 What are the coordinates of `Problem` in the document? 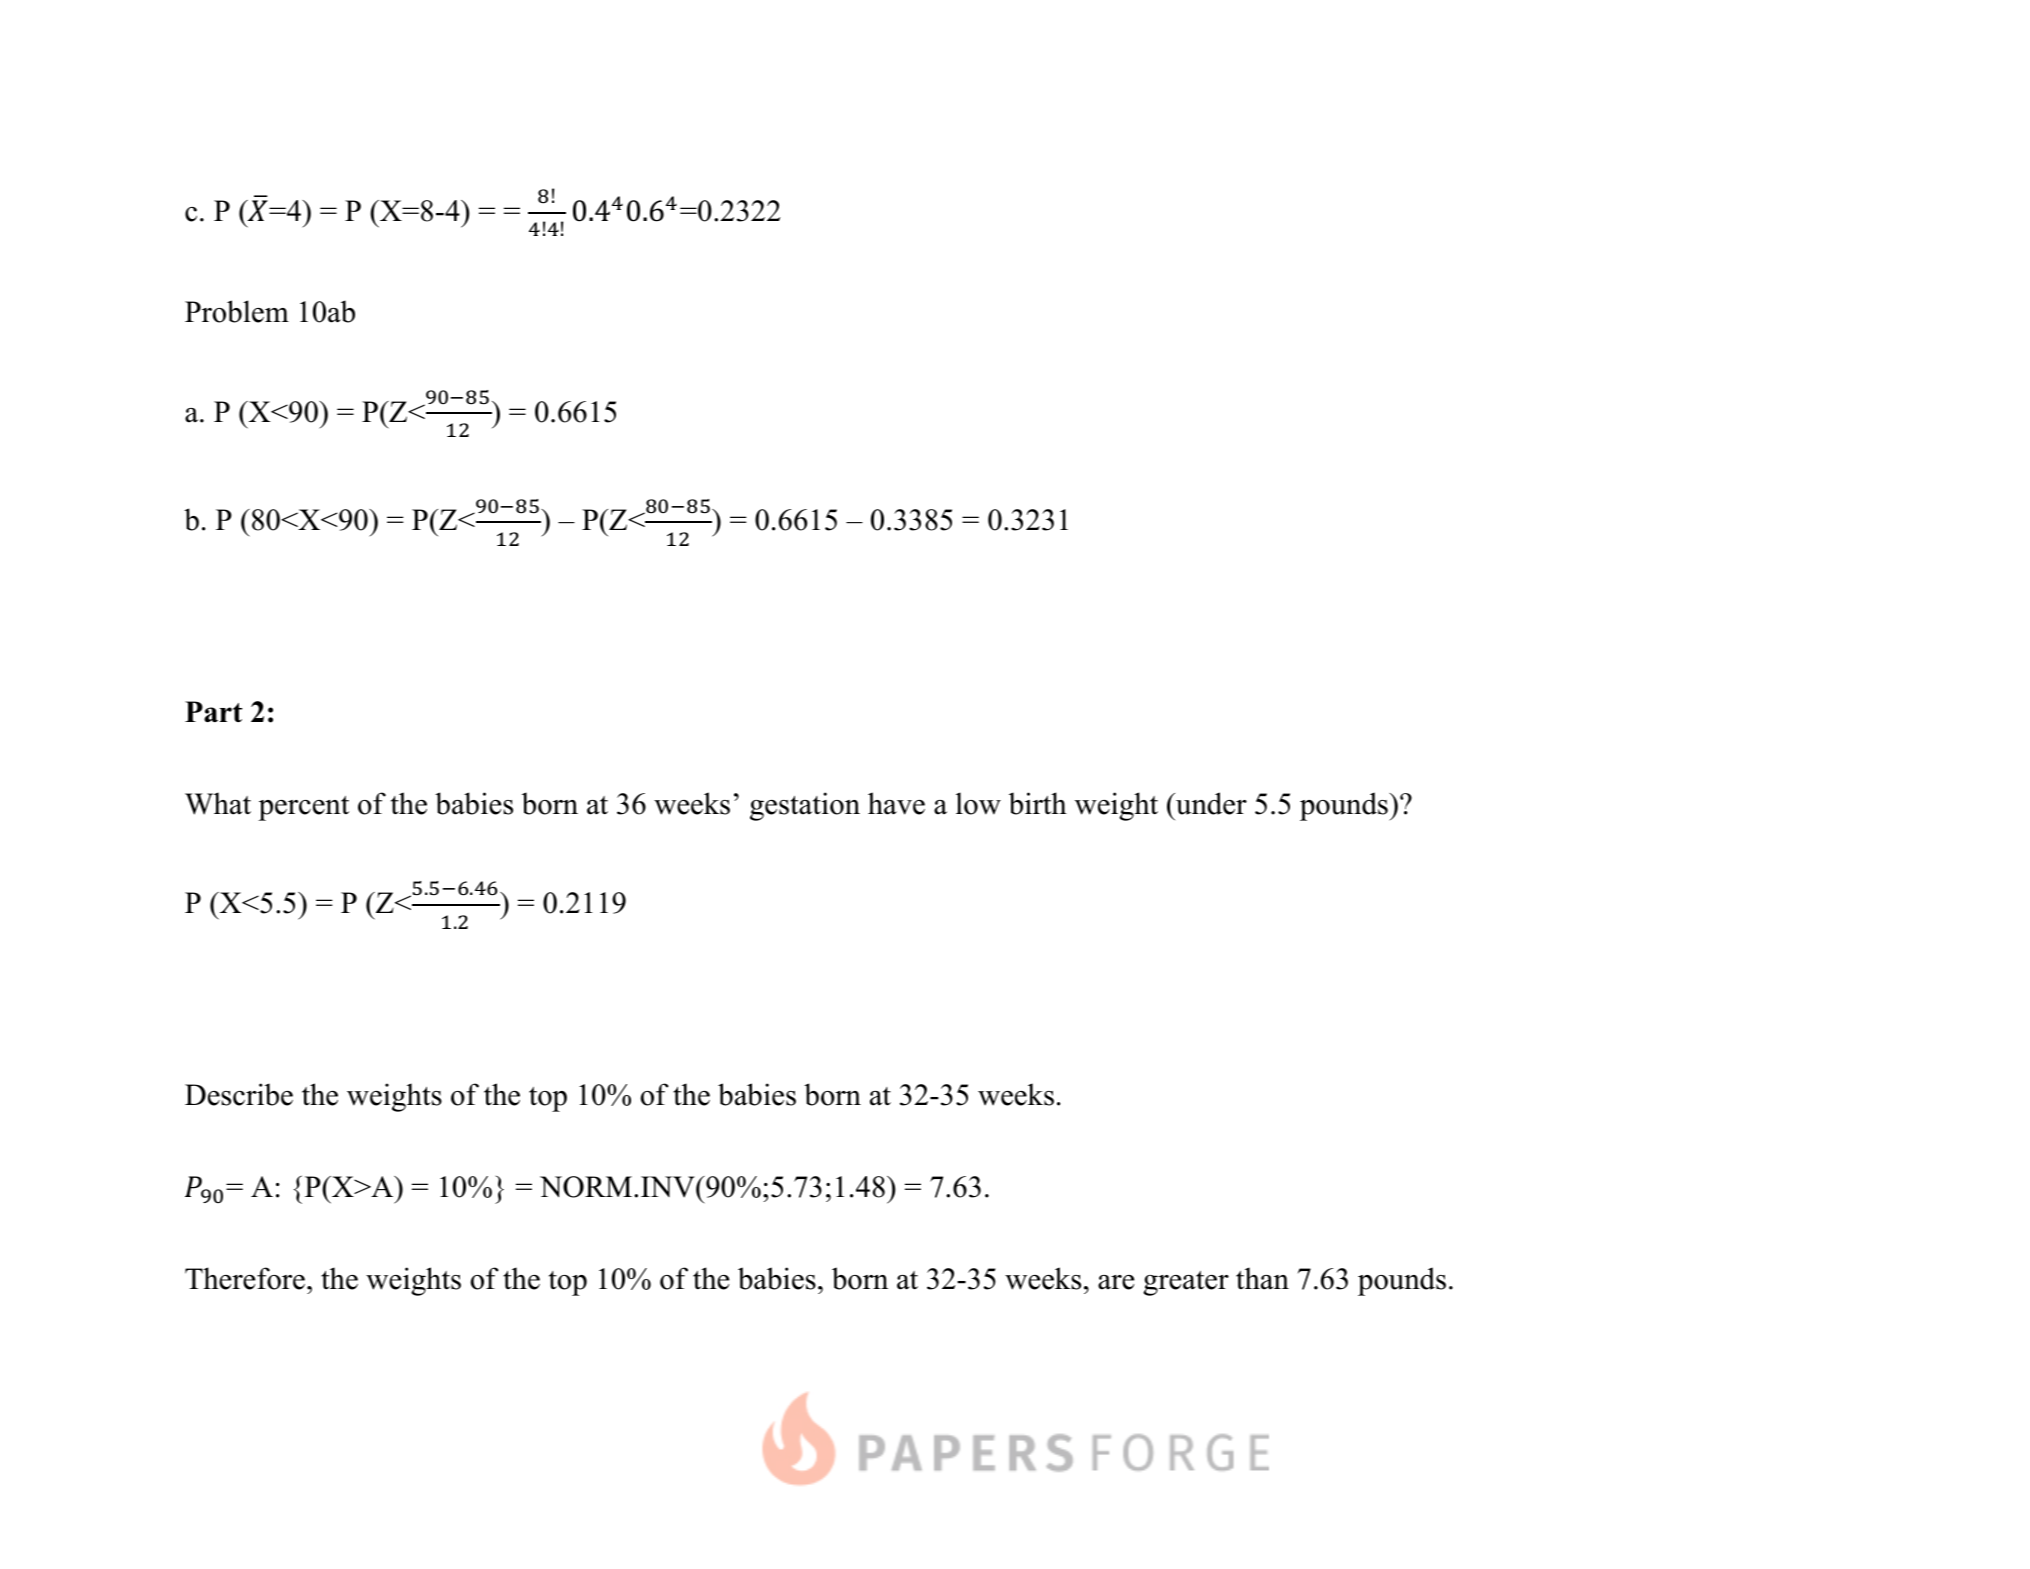 It's located at (237, 311).
